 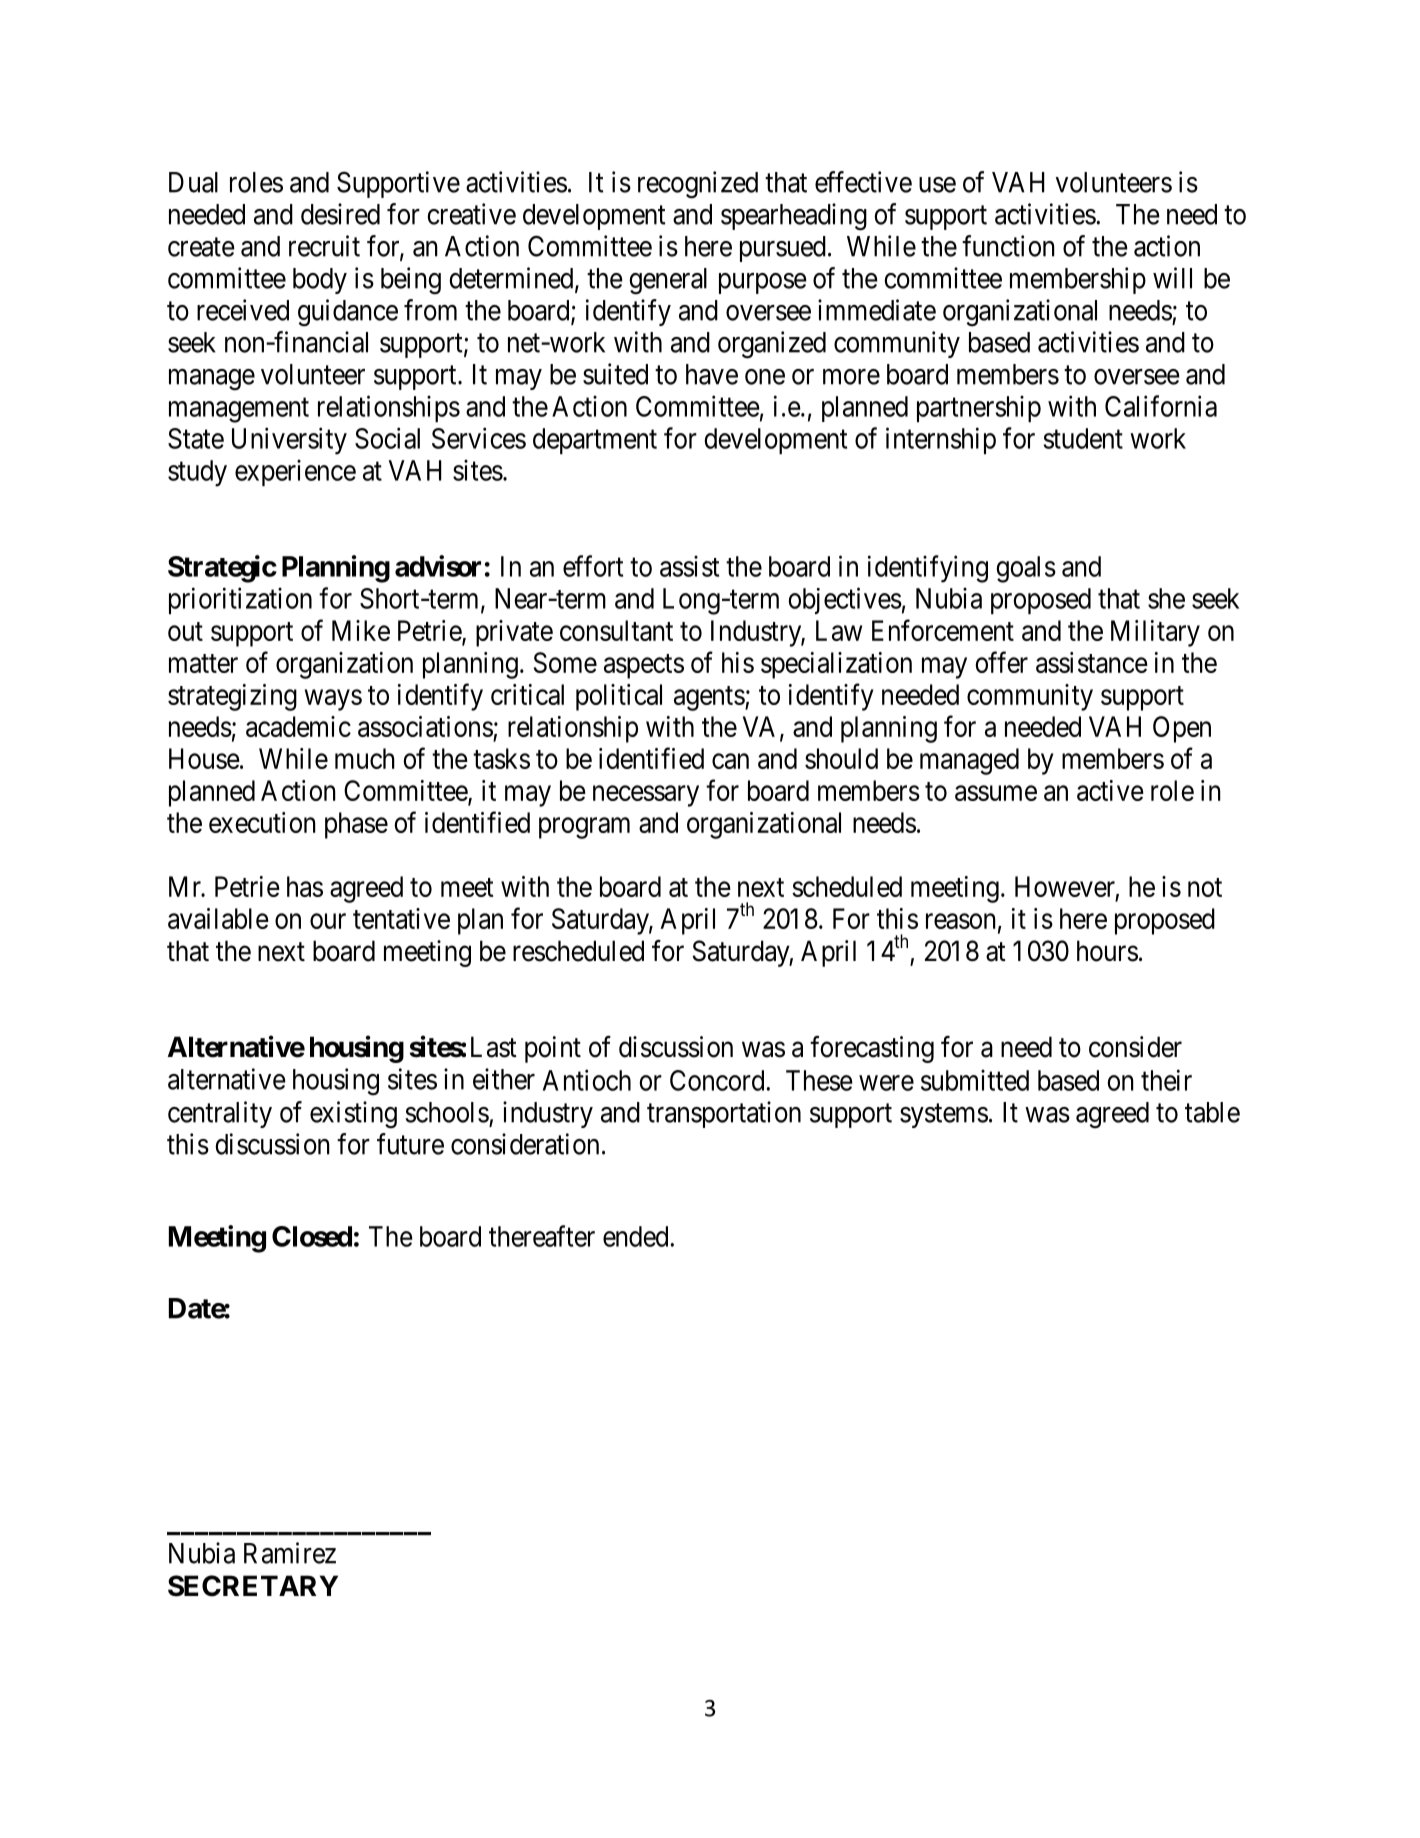 What do you see at coordinates (340, 214) in the document?
I see `desired` at bounding box center [340, 214].
